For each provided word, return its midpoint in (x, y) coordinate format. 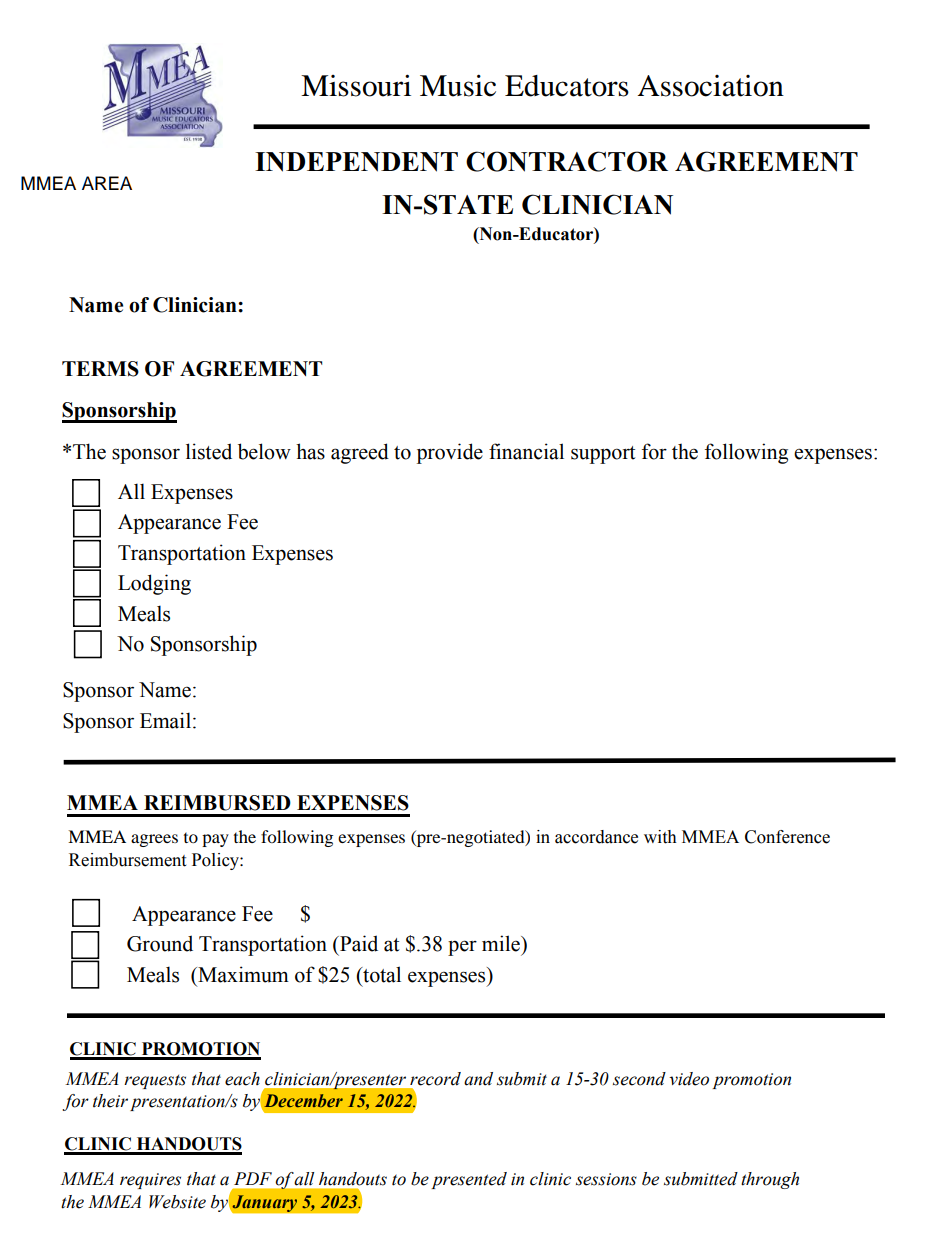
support (603, 455)
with (660, 837)
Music (458, 85)
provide (450, 453)
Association (711, 86)
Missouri (356, 85)
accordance (596, 837)
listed (209, 451)
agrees (154, 840)
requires (150, 1181)
